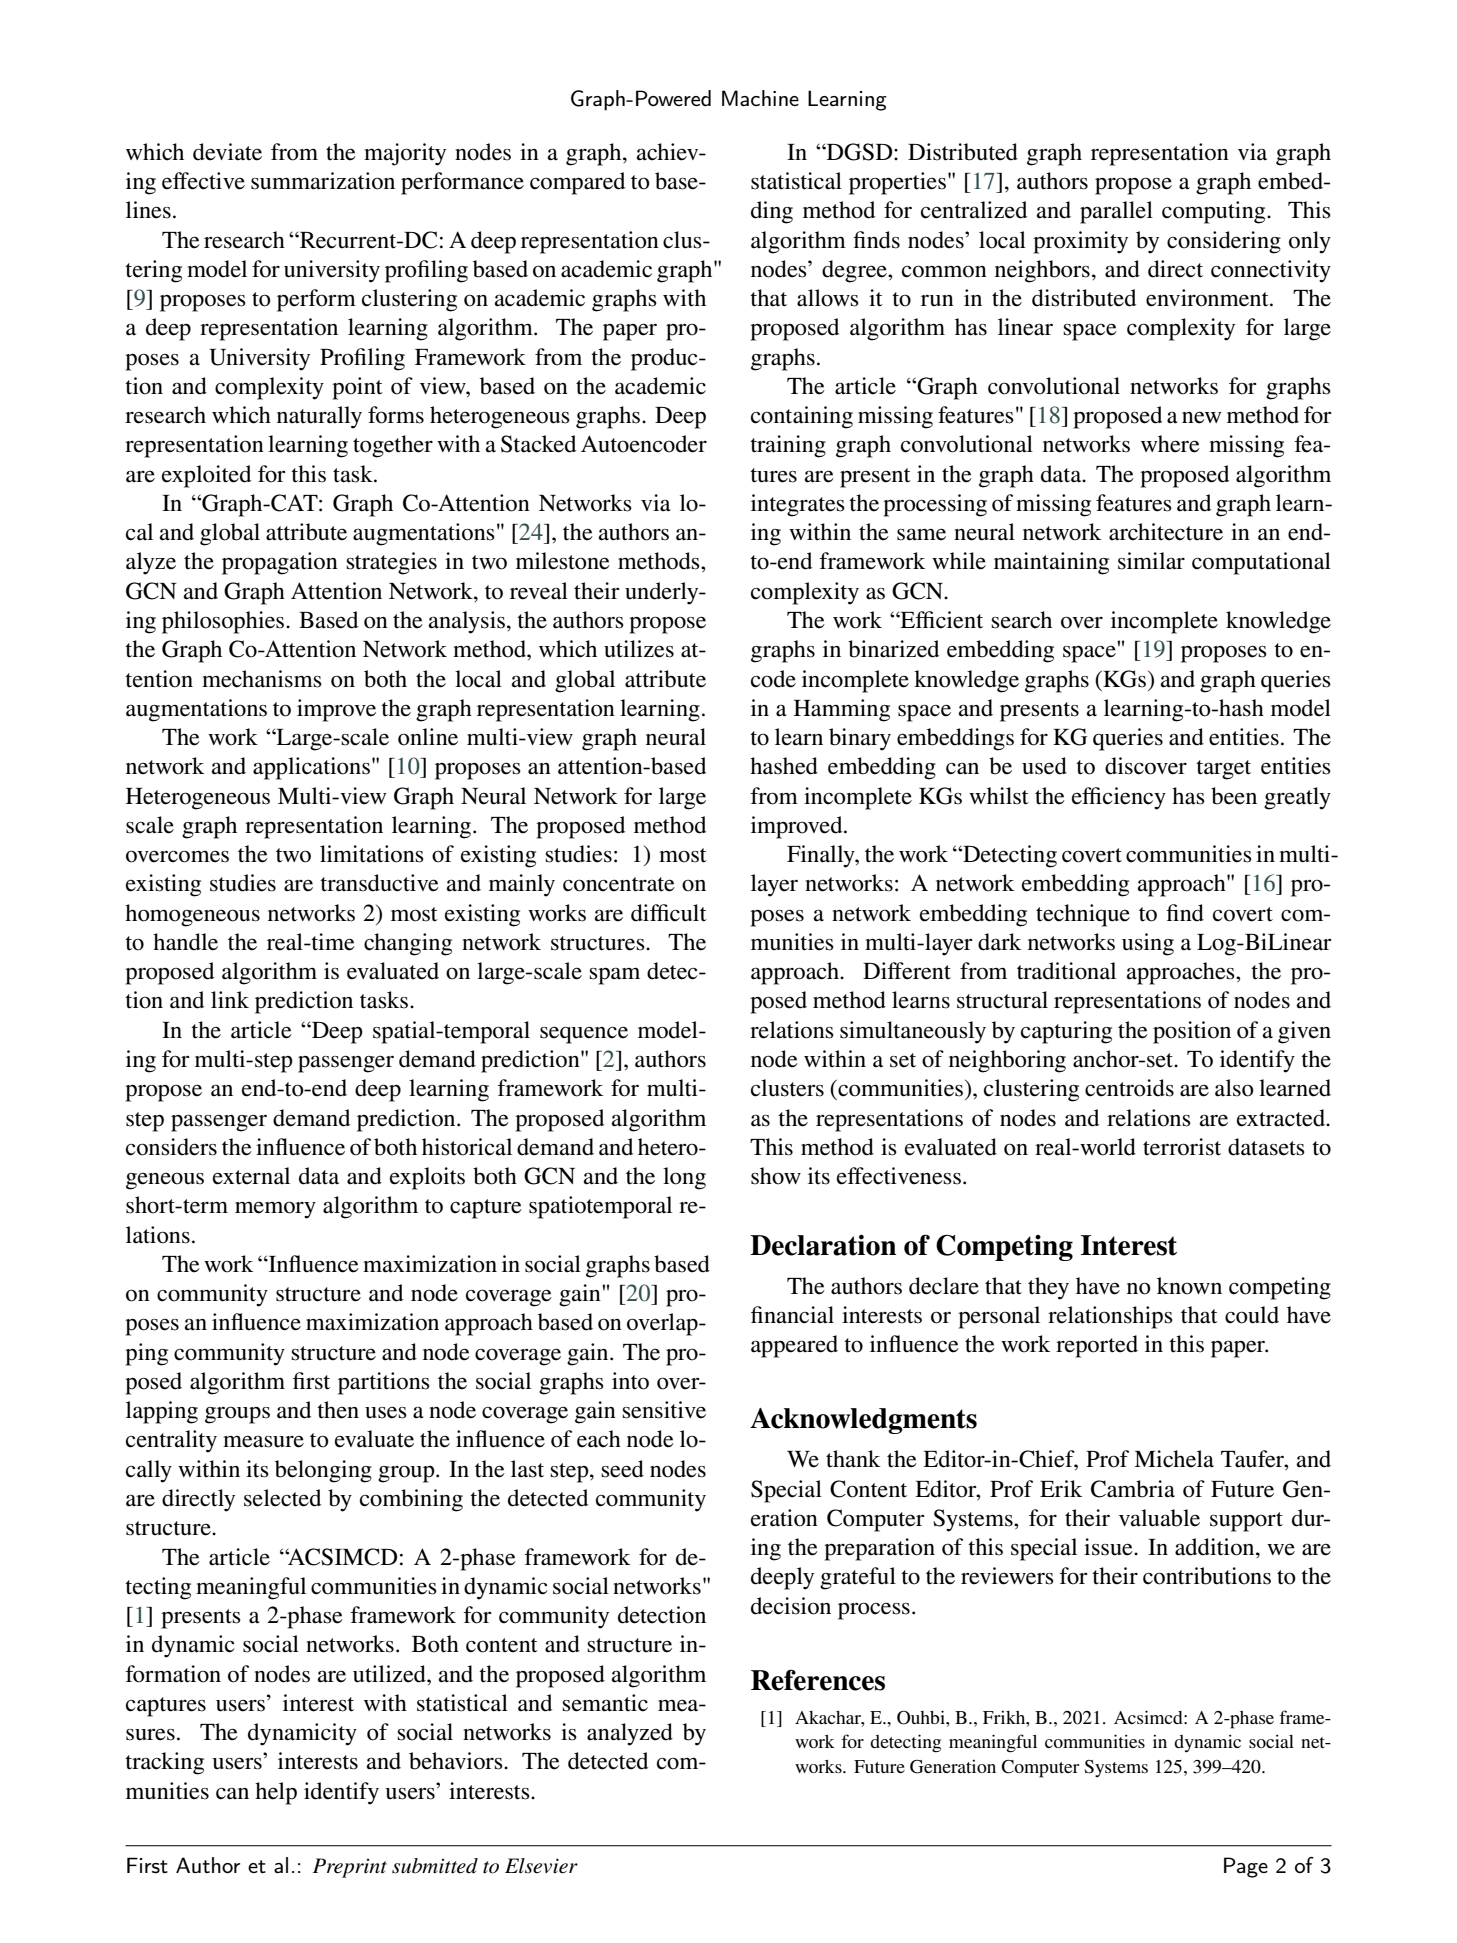  I want to click on known, so click(1189, 1286).
